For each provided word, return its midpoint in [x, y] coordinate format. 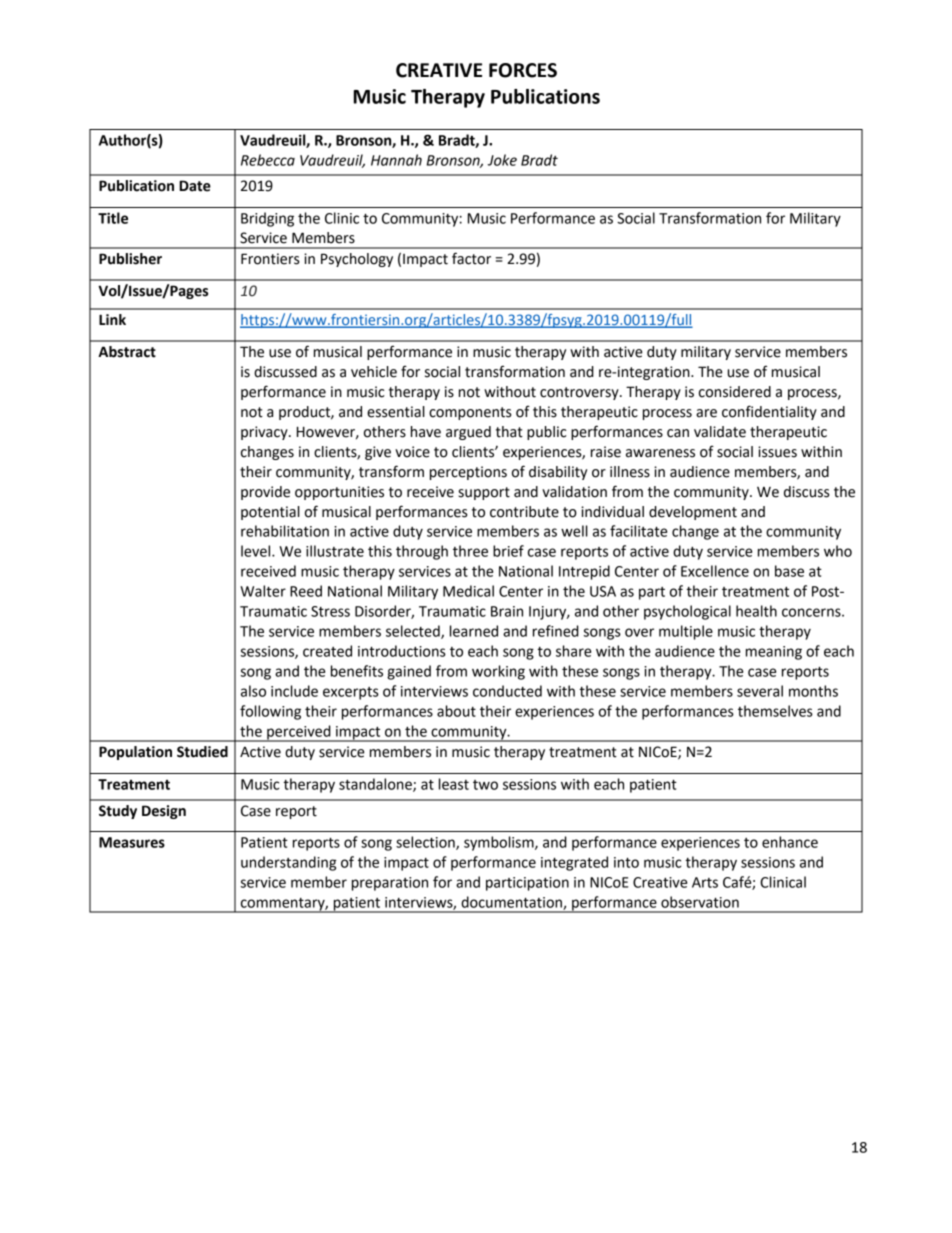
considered [735, 392]
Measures [132, 842]
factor [471, 258]
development [693, 513]
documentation [512, 903]
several [760, 691]
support [484, 493]
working [498, 672]
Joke [502, 160]
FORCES [523, 70]
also [253, 691]
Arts [705, 882]
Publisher [130, 259]
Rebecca [268, 160]
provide [265, 493]
